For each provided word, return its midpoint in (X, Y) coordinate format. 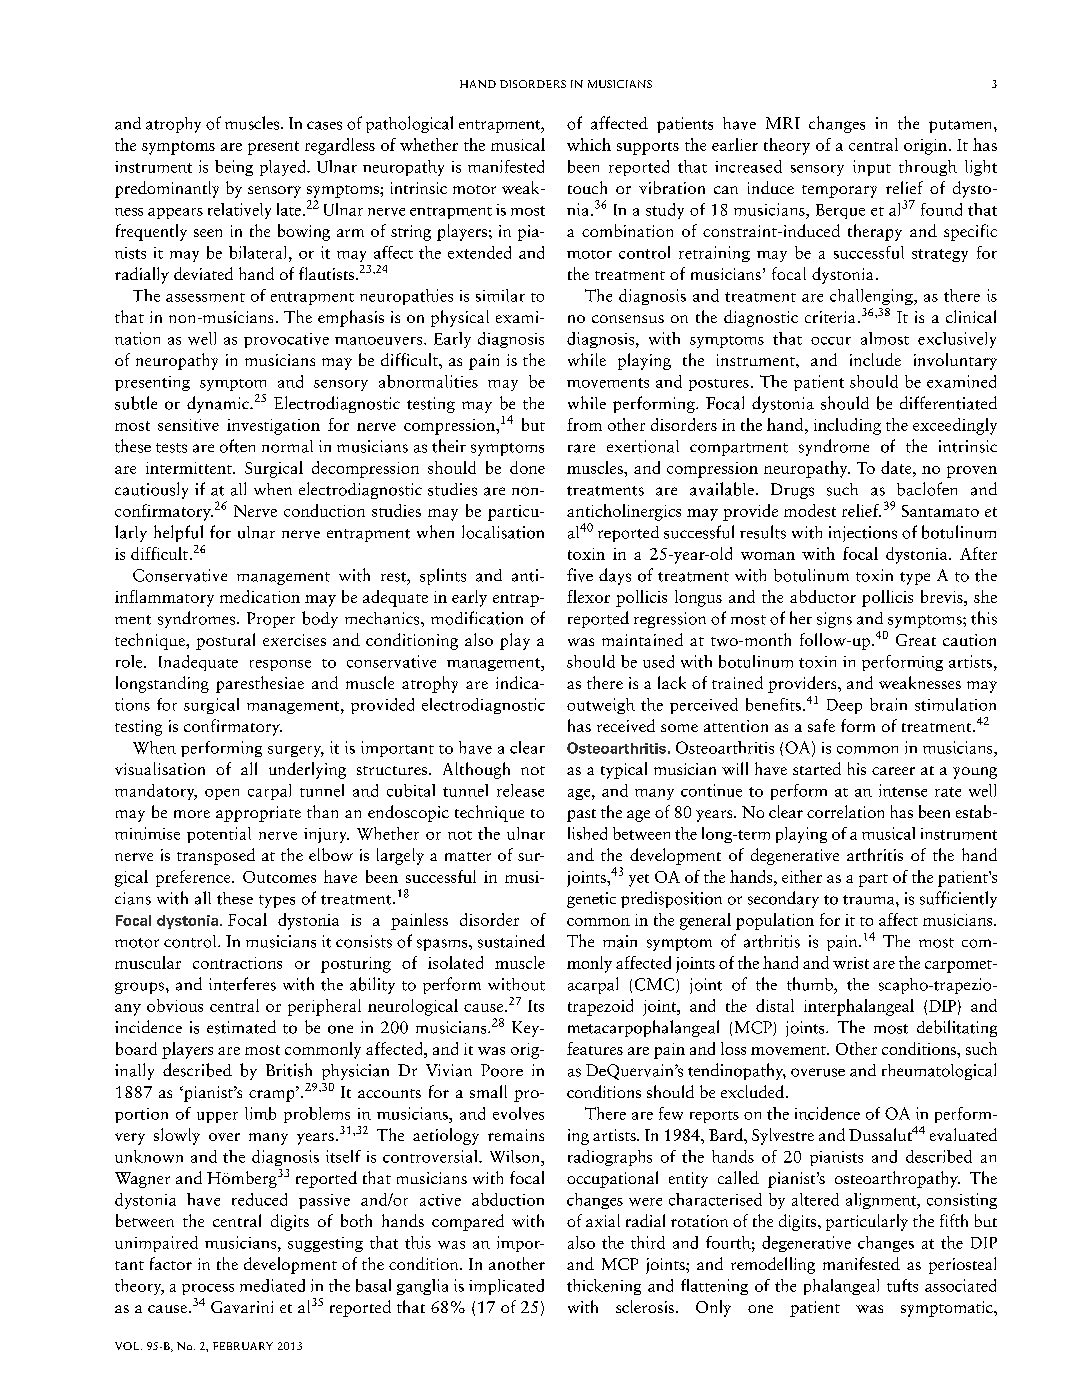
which (589, 144)
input (872, 168)
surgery (296, 751)
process (208, 1289)
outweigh (601, 706)
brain (888, 704)
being (234, 168)
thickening (604, 1287)
